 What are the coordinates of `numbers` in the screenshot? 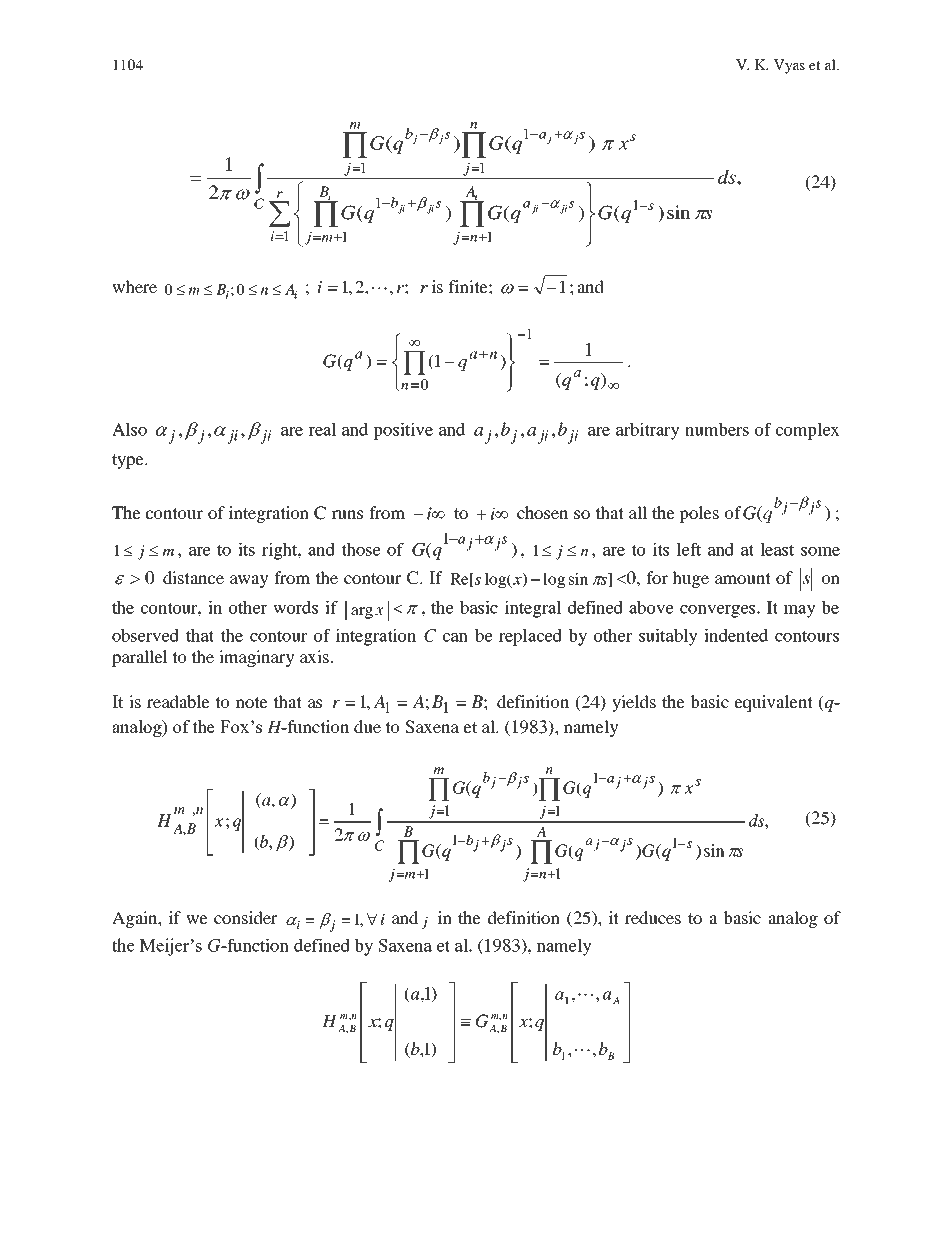 It's located at (717, 429).
